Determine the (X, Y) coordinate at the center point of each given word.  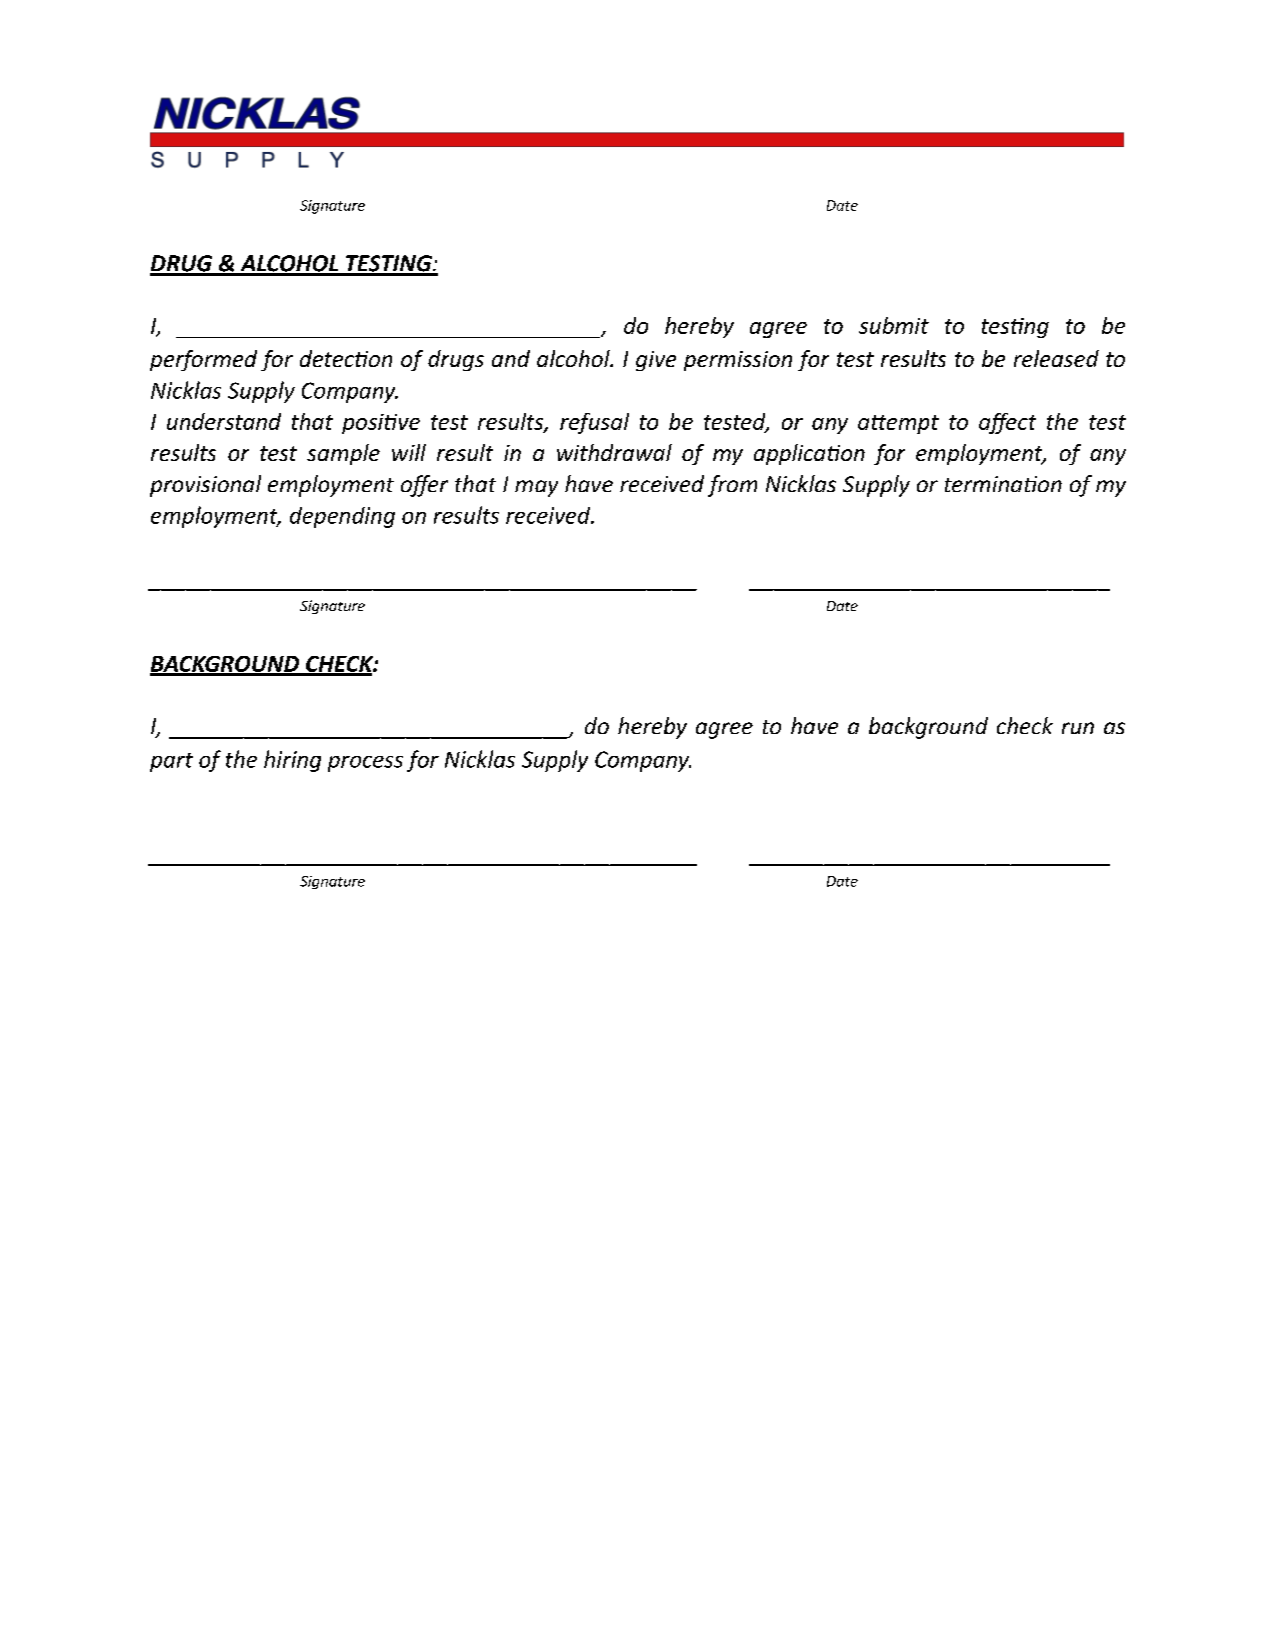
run (1078, 728)
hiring (292, 761)
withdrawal (614, 452)
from (732, 486)
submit (894, 325)
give (656, 361)
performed (203, 360)
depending (342, 517)
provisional (205, 486)
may (536, 488)
